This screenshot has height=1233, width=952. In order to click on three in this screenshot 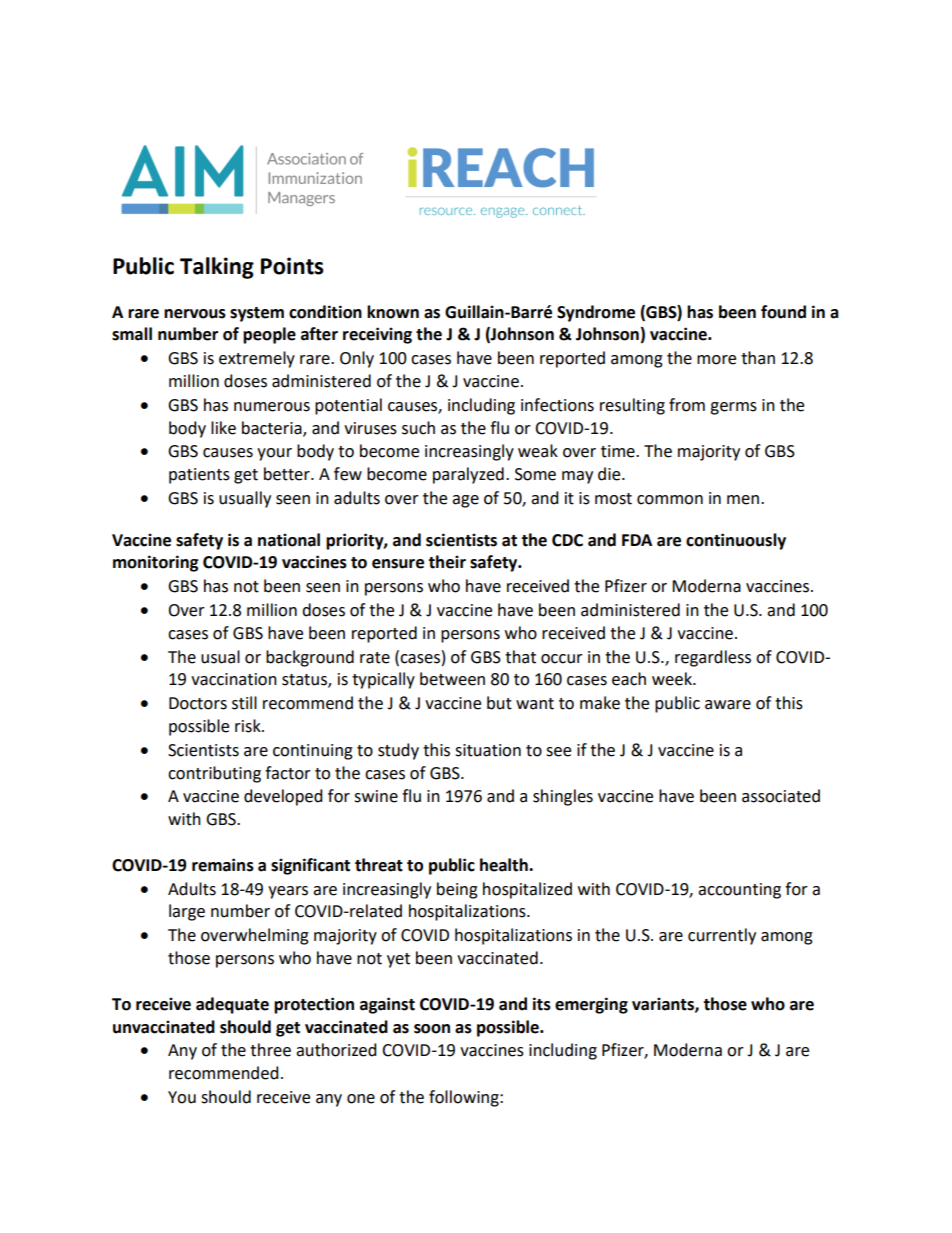, I will do `click(270, 1050)`.
